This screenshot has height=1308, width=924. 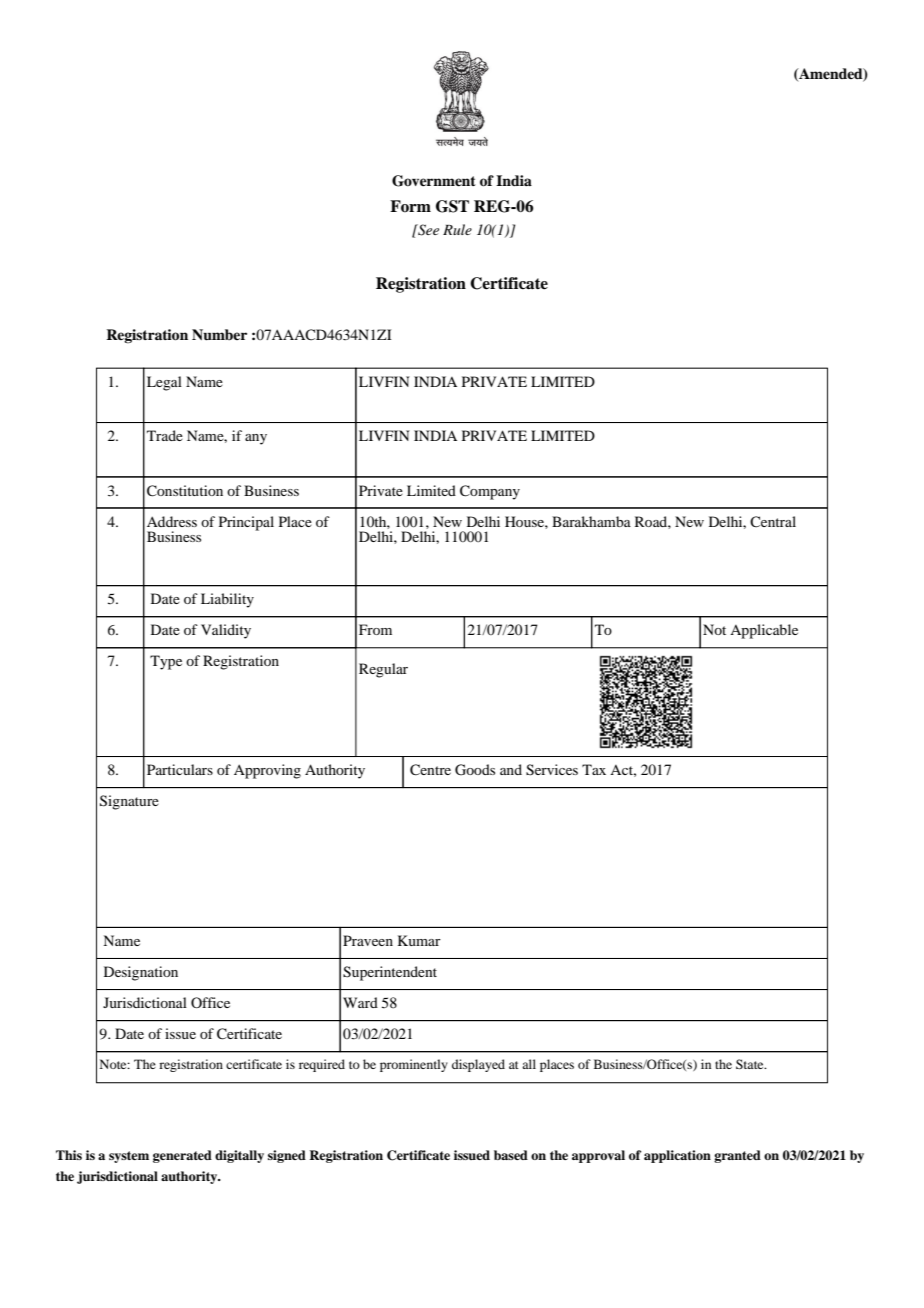 I want to click on application, so click(x=677, y=1156).
